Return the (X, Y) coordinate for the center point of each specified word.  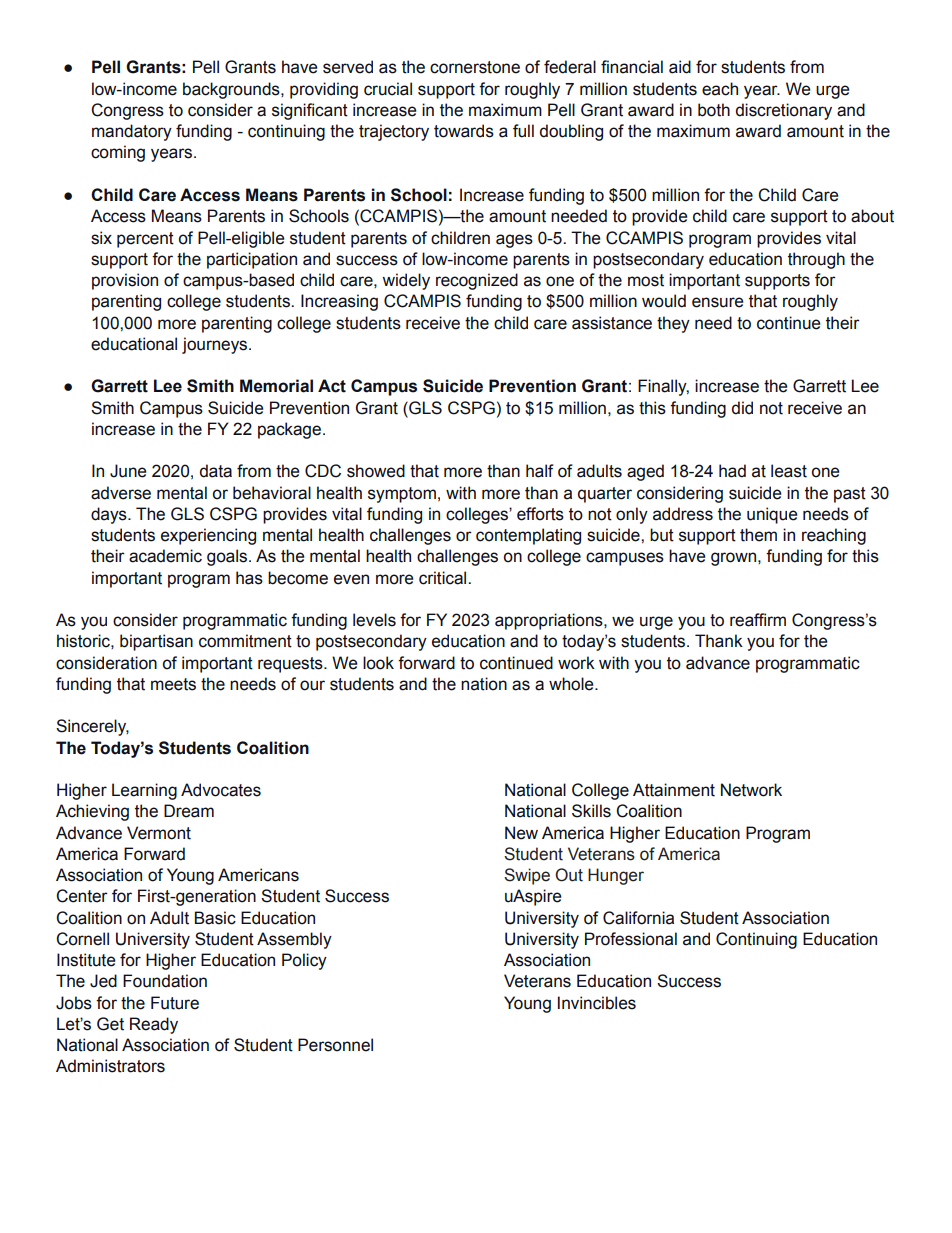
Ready (154, 1025)
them (758, 535)
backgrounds (232, 90)
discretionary (784, 111)
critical (444, 578)
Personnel (335, 1045)
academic (165, 556)
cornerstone (475, 67)
